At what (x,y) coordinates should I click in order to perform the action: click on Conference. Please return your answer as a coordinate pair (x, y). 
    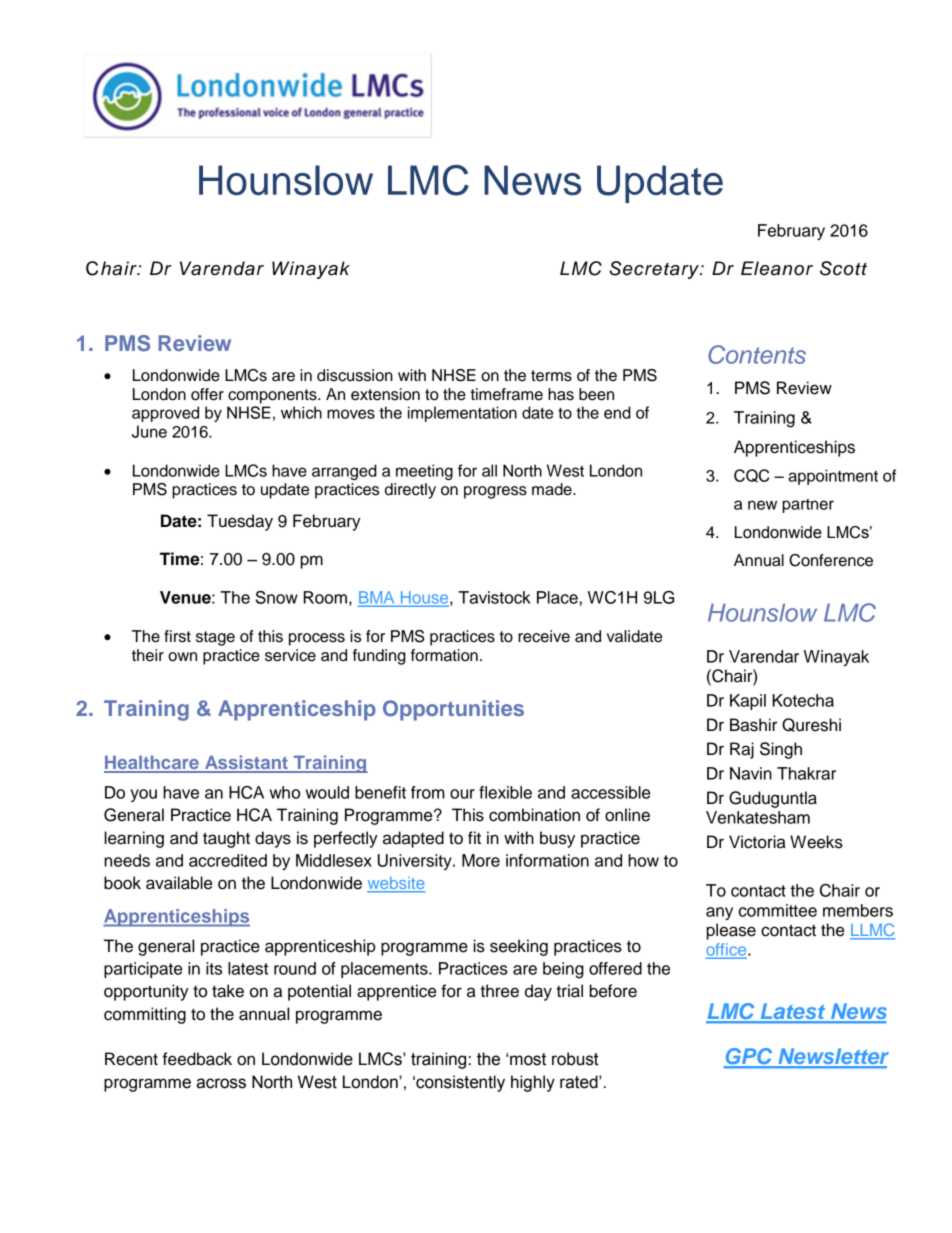
    Looking at the image, I should click on (831, 560).
